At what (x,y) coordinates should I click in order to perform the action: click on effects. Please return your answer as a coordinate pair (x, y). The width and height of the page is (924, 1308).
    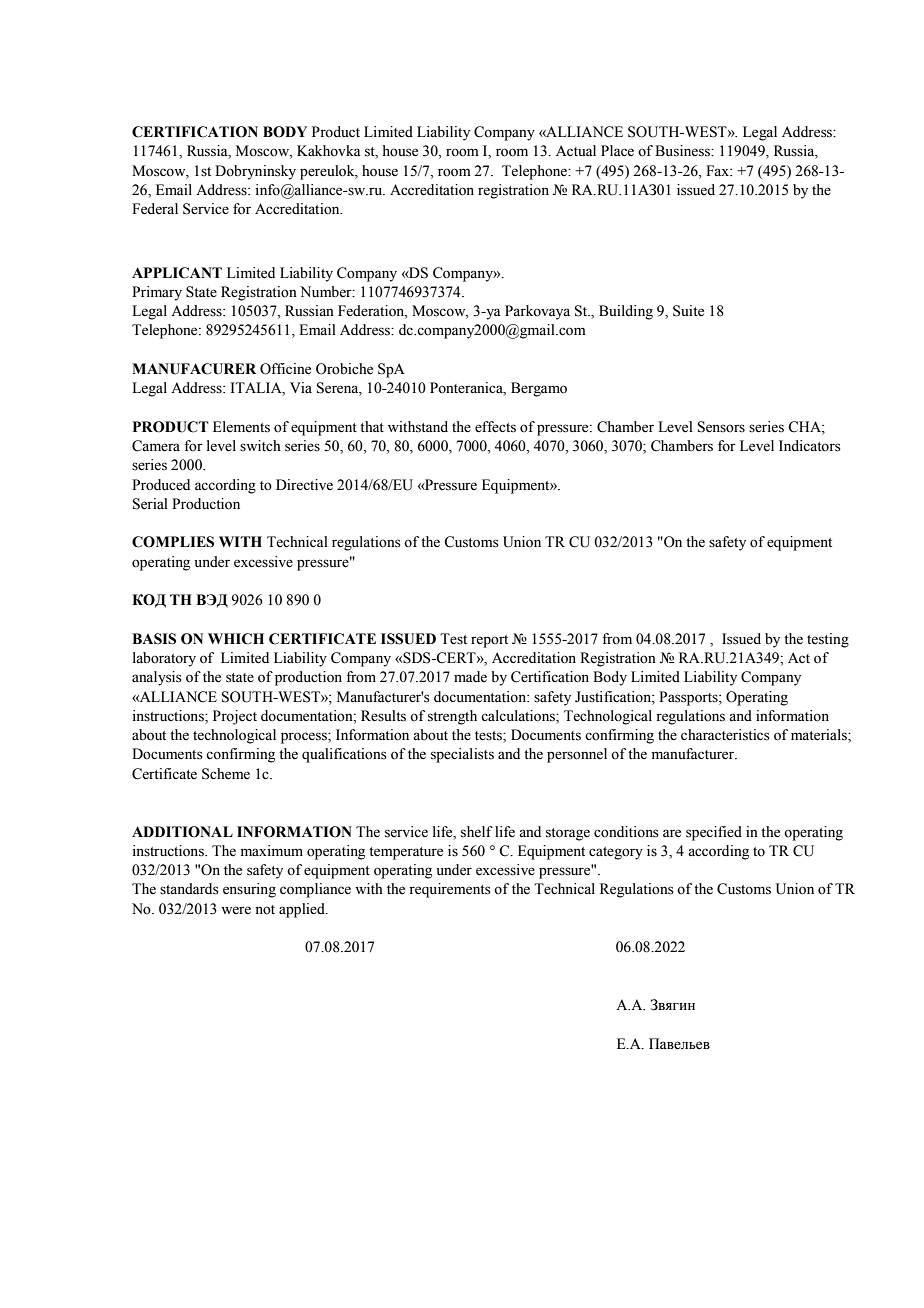
    Looking at the image, I should click on (495, 427).
